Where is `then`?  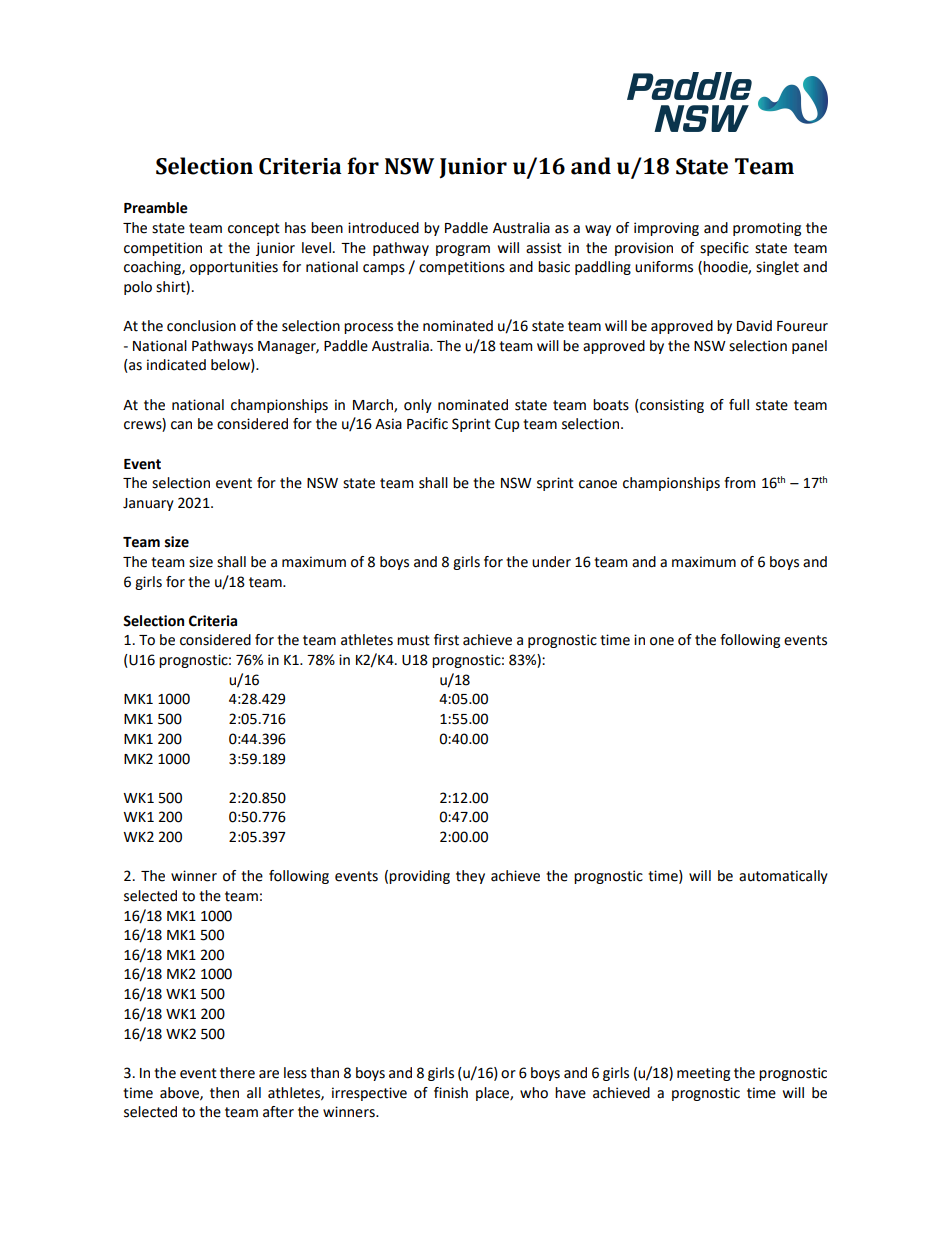 then is located at coordinates (224, 1093).
